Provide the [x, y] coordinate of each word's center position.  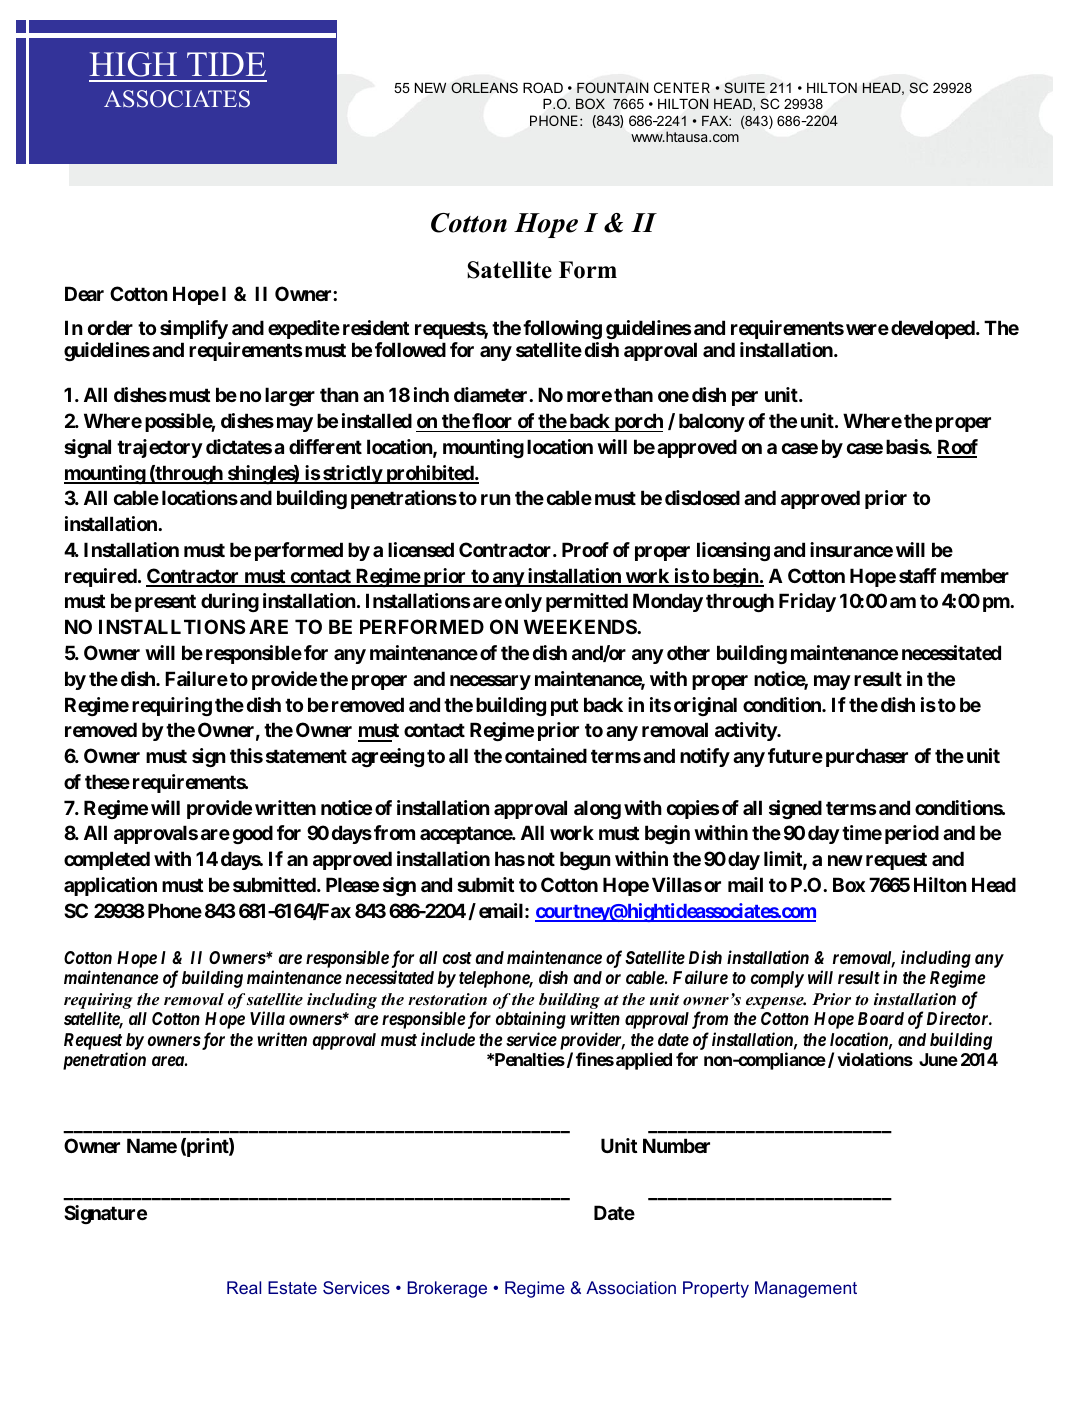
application [110, 886]
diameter [492, 394]
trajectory [160, 448]
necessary [490, 682]
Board [881, 1018]
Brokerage [447, 1289]
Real [244, 1287]
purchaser [867, 757]
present [165, 603]
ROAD [543, 87]
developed [934, 329]
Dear [84, 293]
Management [806, 1289]
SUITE [744, 87]
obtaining [531, 1020]
